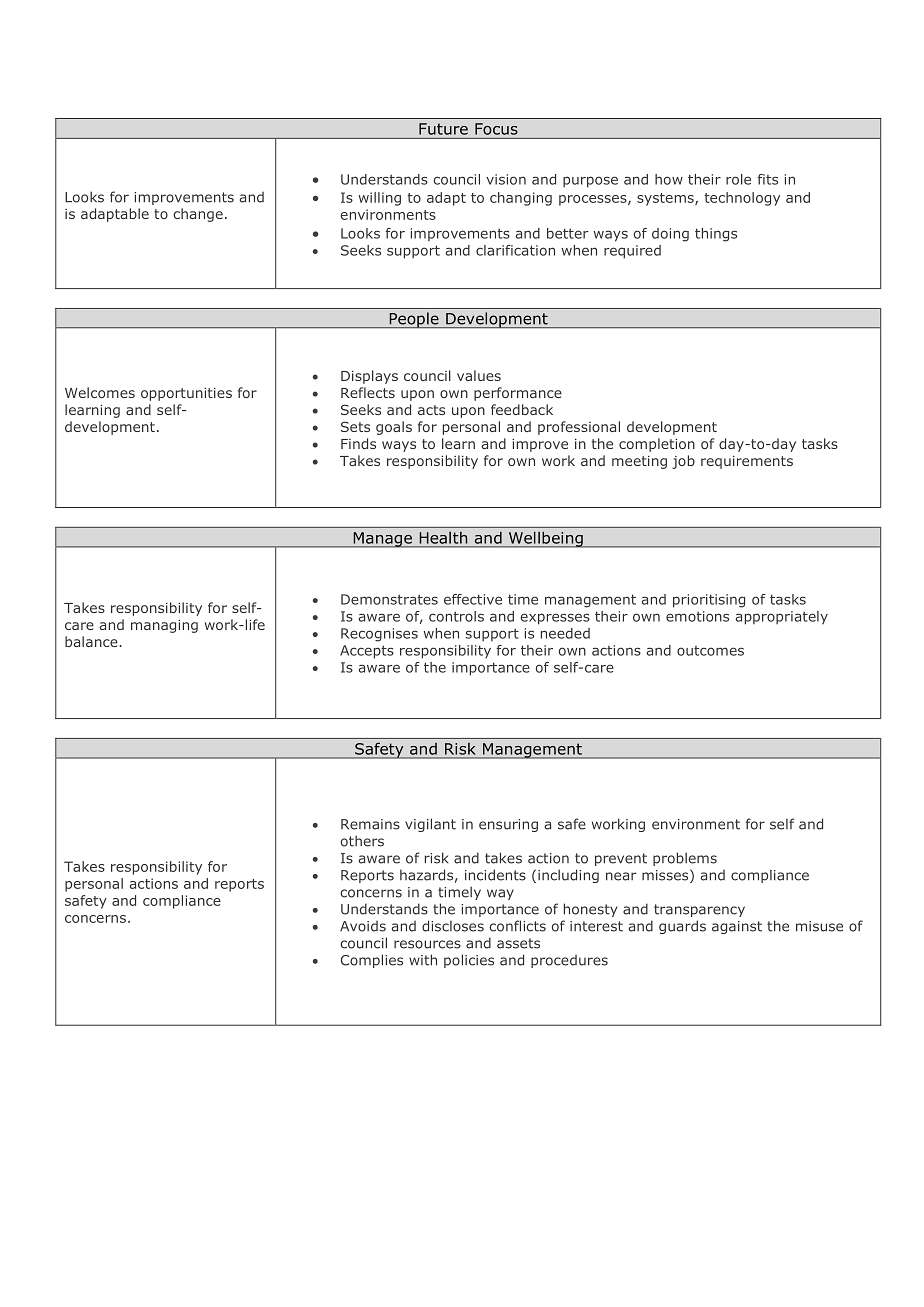  I want to click on role, so click(738, 179).
